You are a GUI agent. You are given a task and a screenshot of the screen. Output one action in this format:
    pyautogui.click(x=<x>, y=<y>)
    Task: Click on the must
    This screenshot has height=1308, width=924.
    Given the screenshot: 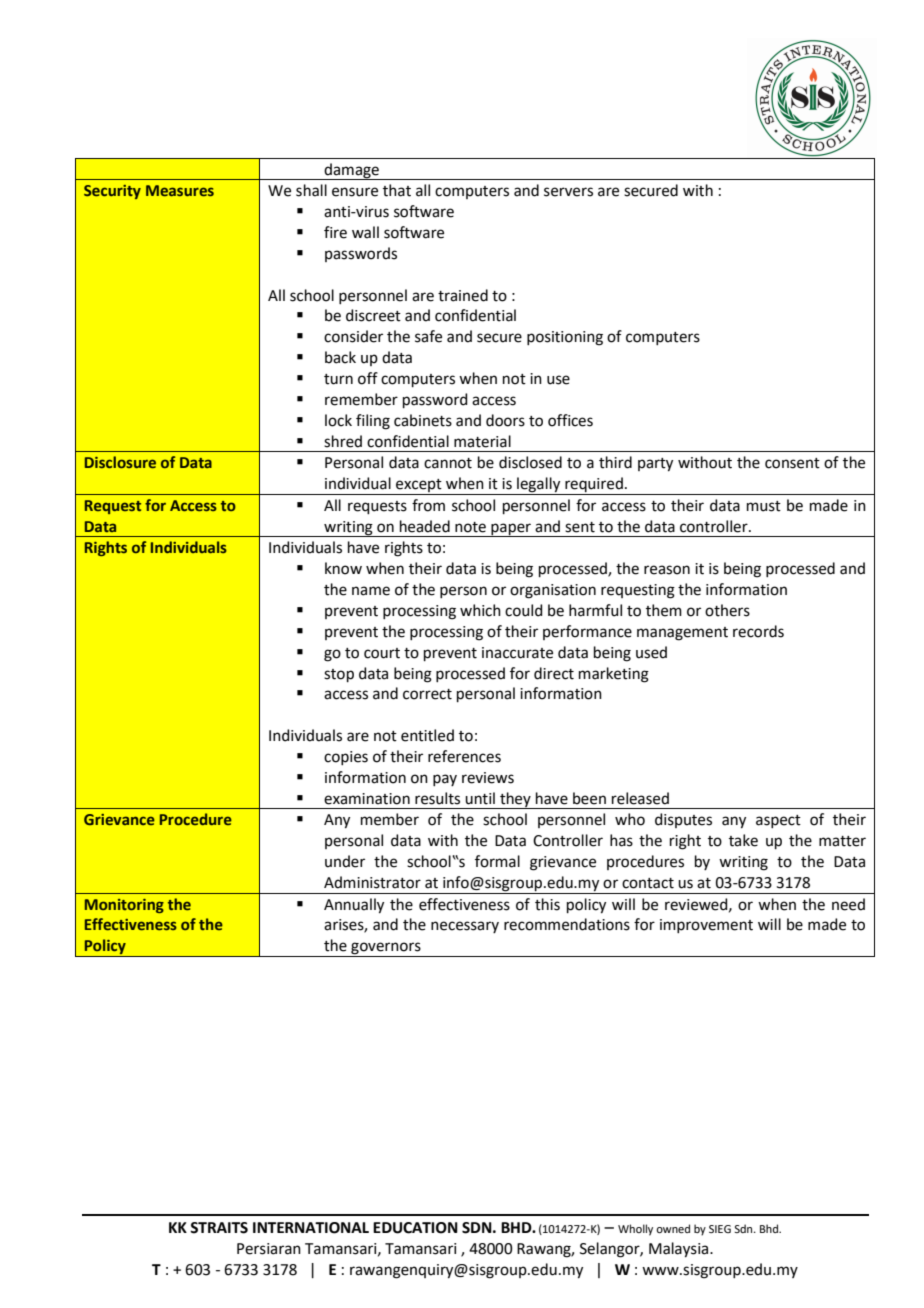 What is the action you would take?
    pyautogui.click(x=764, y=506)
